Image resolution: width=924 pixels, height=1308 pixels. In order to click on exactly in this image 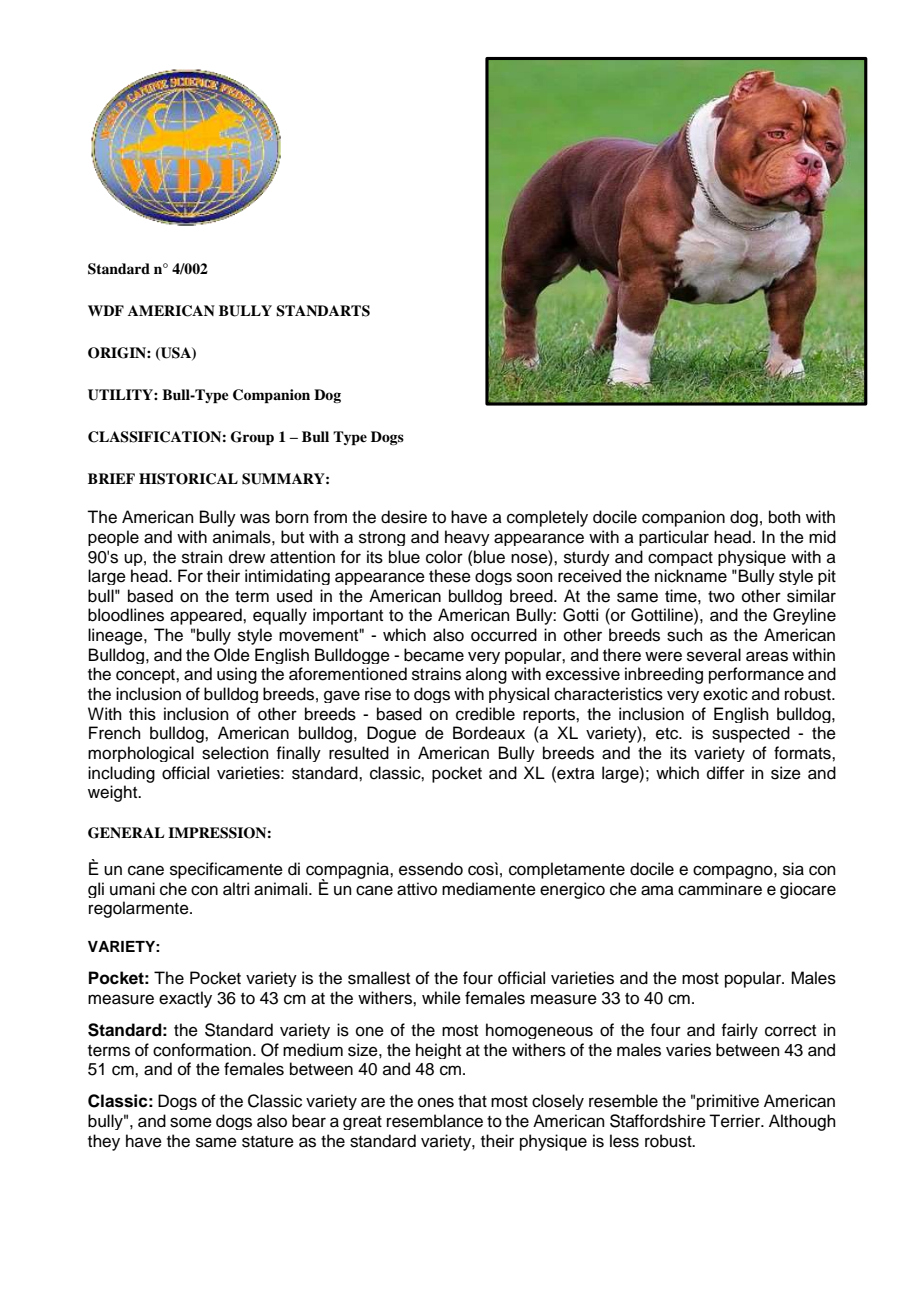, I will do `click(185, 999)`.
